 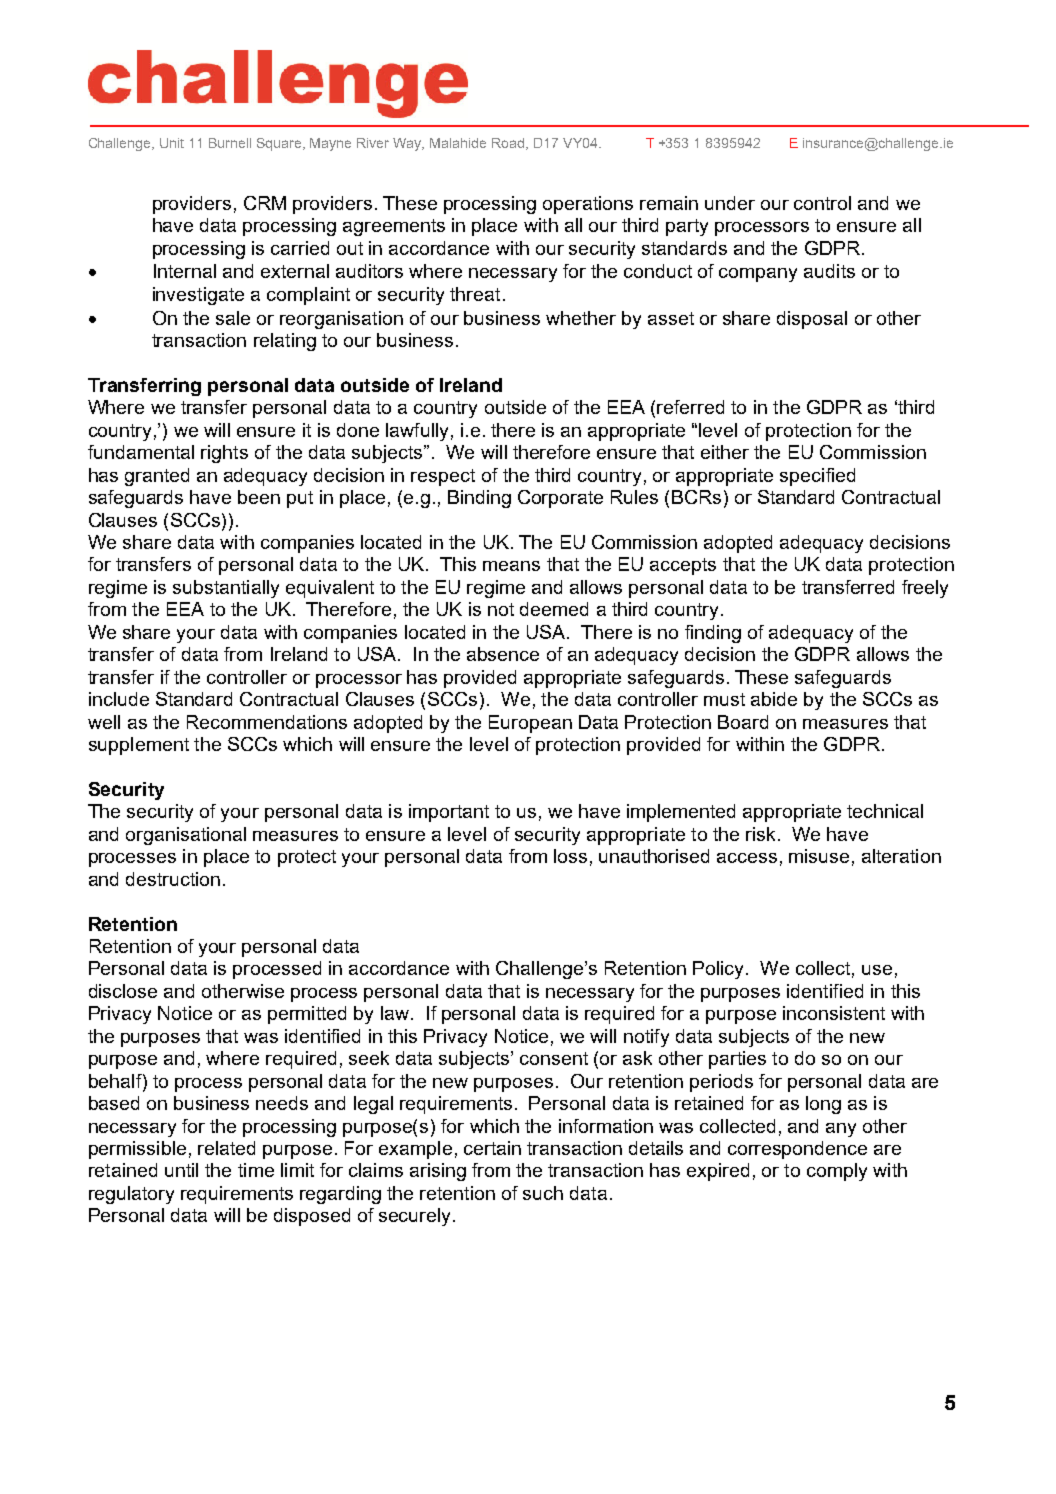 I want to click on such, so click(x=543, y=1193).
